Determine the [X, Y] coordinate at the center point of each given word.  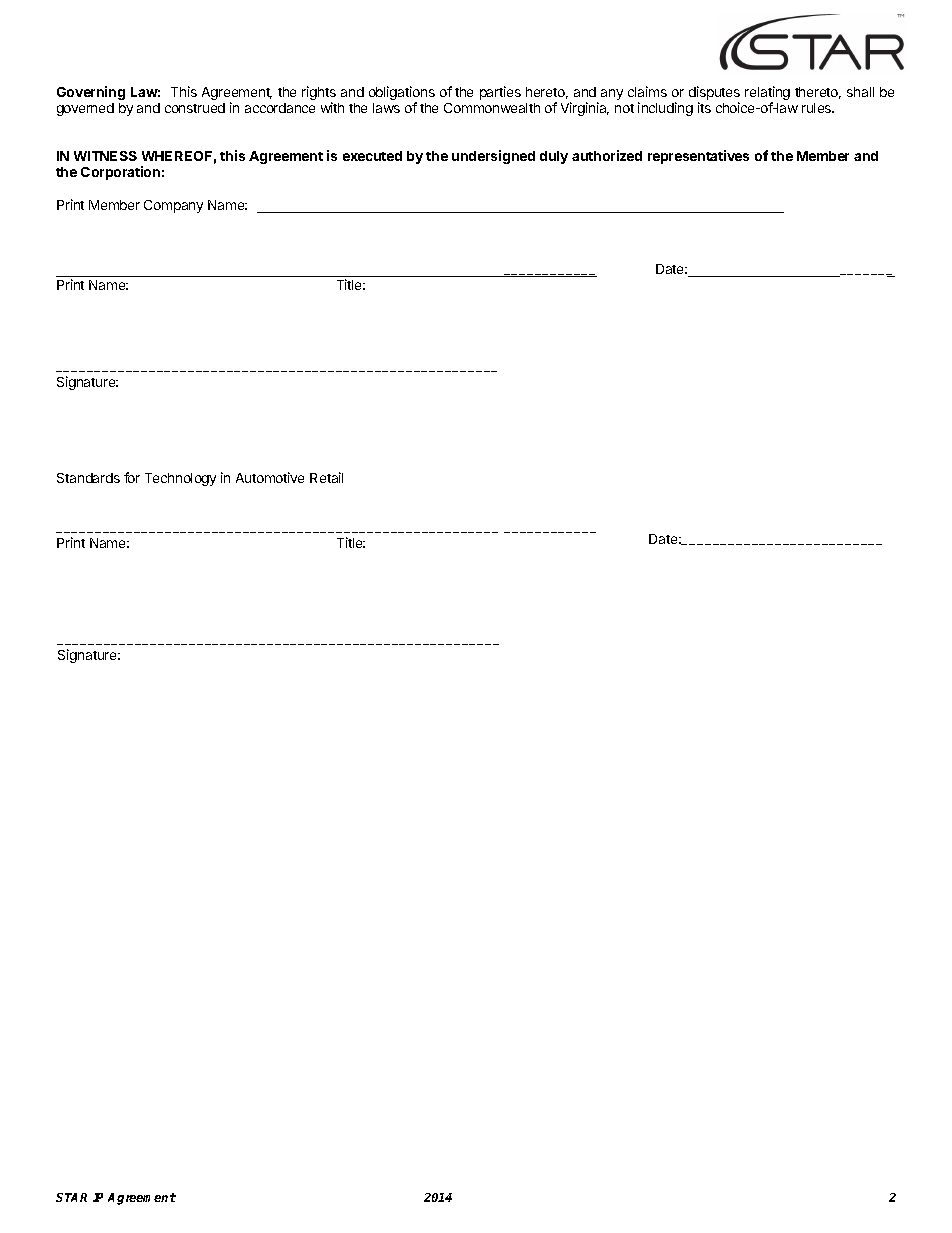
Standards [88, 478]
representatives [698, 157]
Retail [326, 477]
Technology [180, 479]
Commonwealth [492, 108]
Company [173, 206]
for [132, 477]
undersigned [493, 157]
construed [195, 108]
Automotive [270, 477]
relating [767, 94]
